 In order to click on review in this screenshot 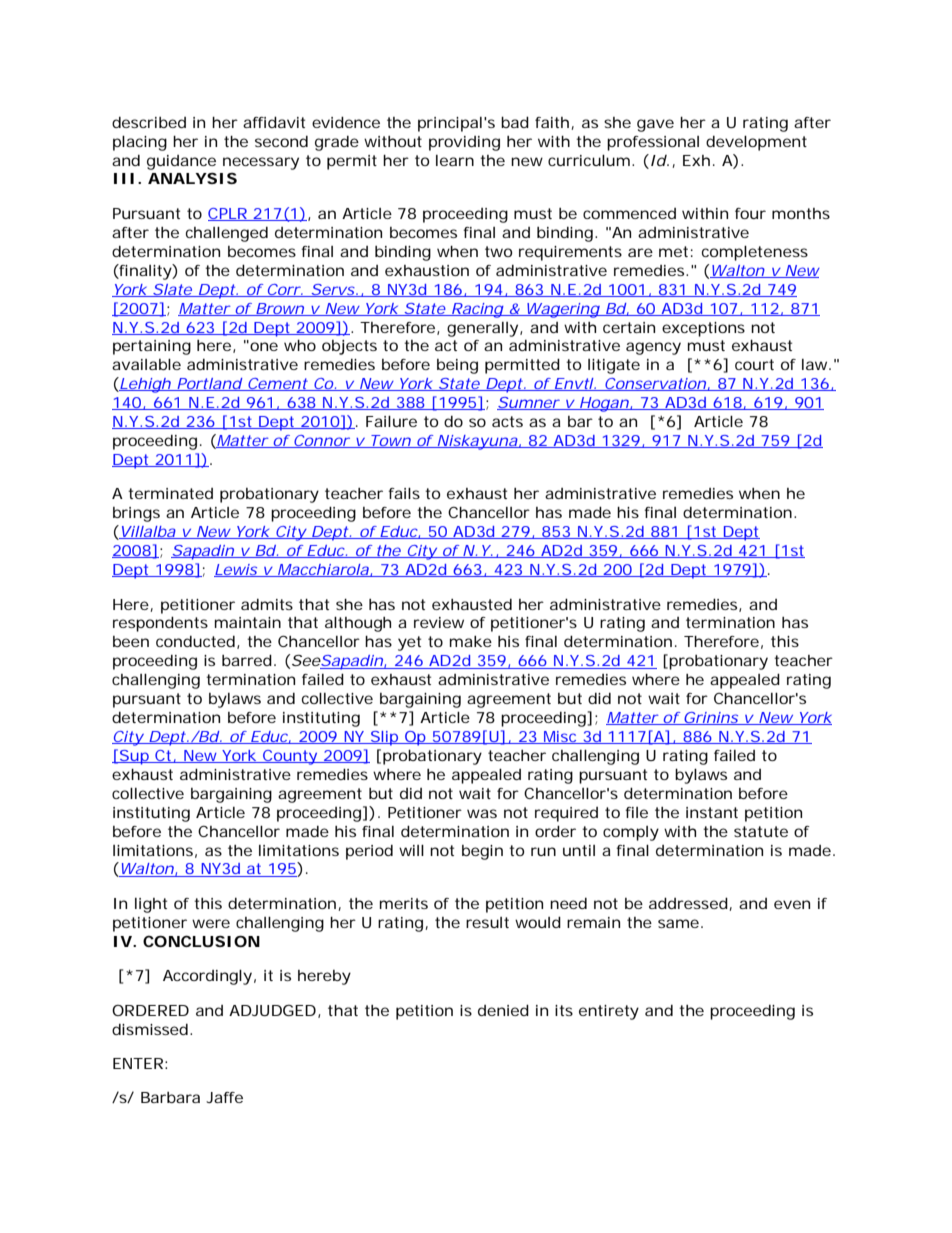, I will do `click(439, 622)`.
